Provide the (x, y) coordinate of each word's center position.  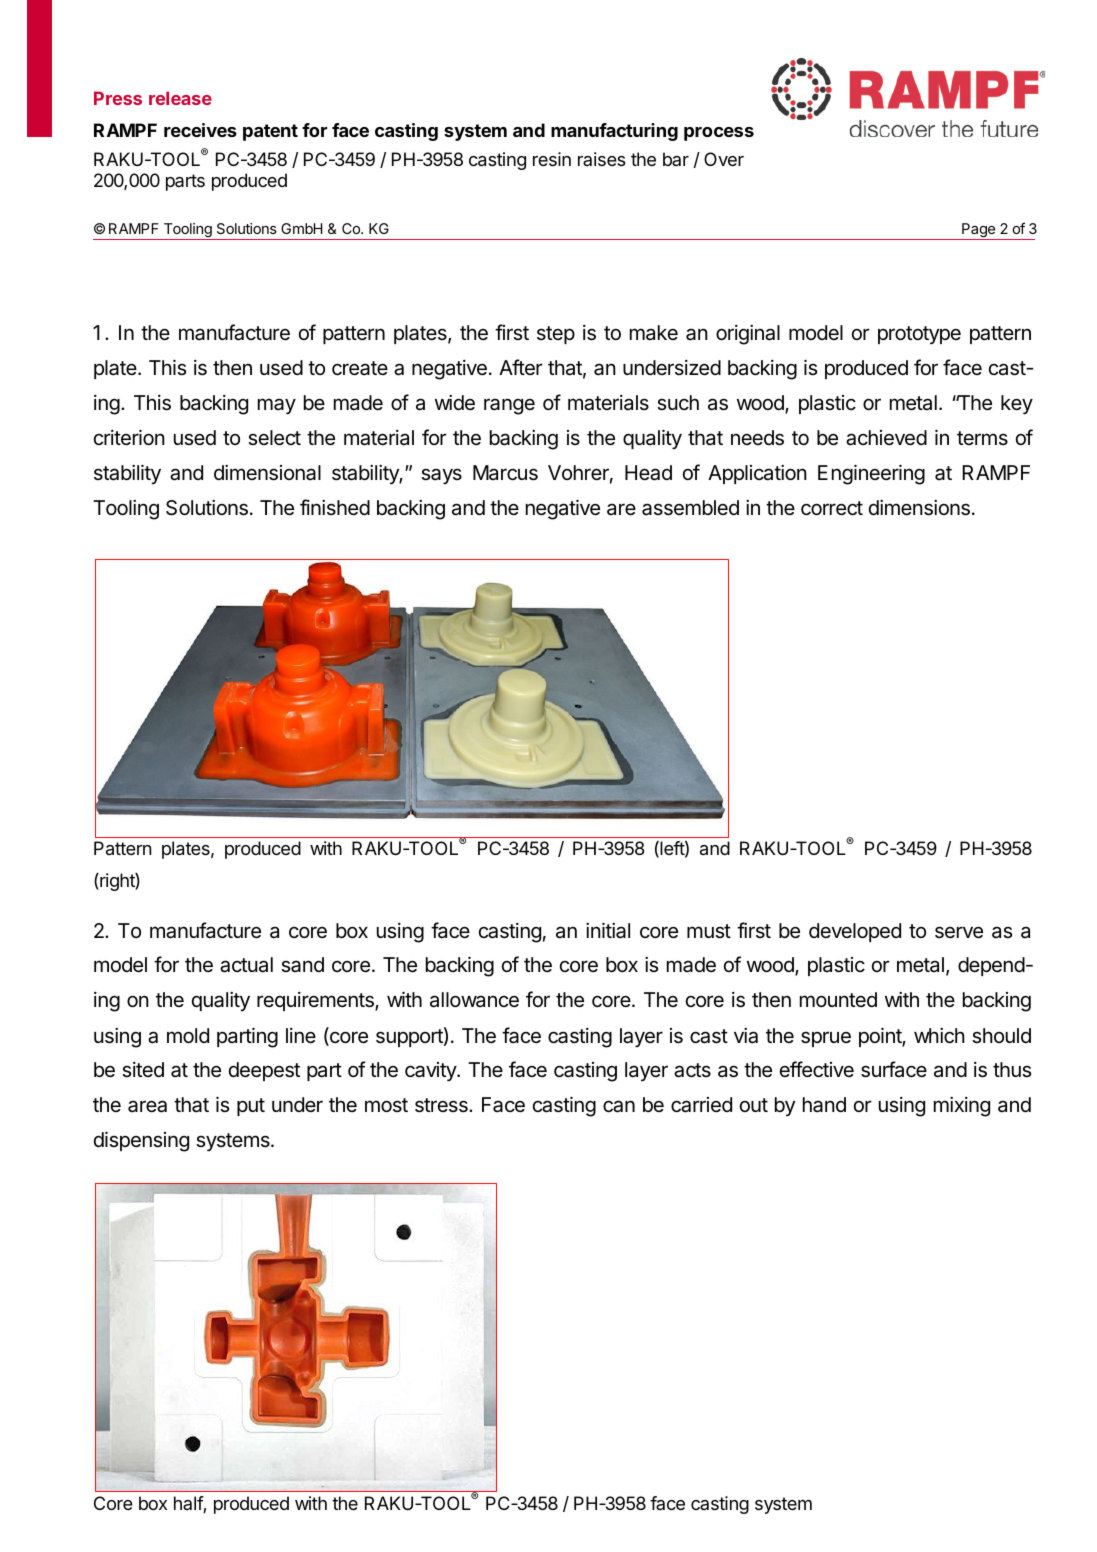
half (189, 1504)
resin (552, 159)
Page (978, 231)
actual (246, 965)
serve (959, 932)
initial (608, 930)
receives (200, 130)
